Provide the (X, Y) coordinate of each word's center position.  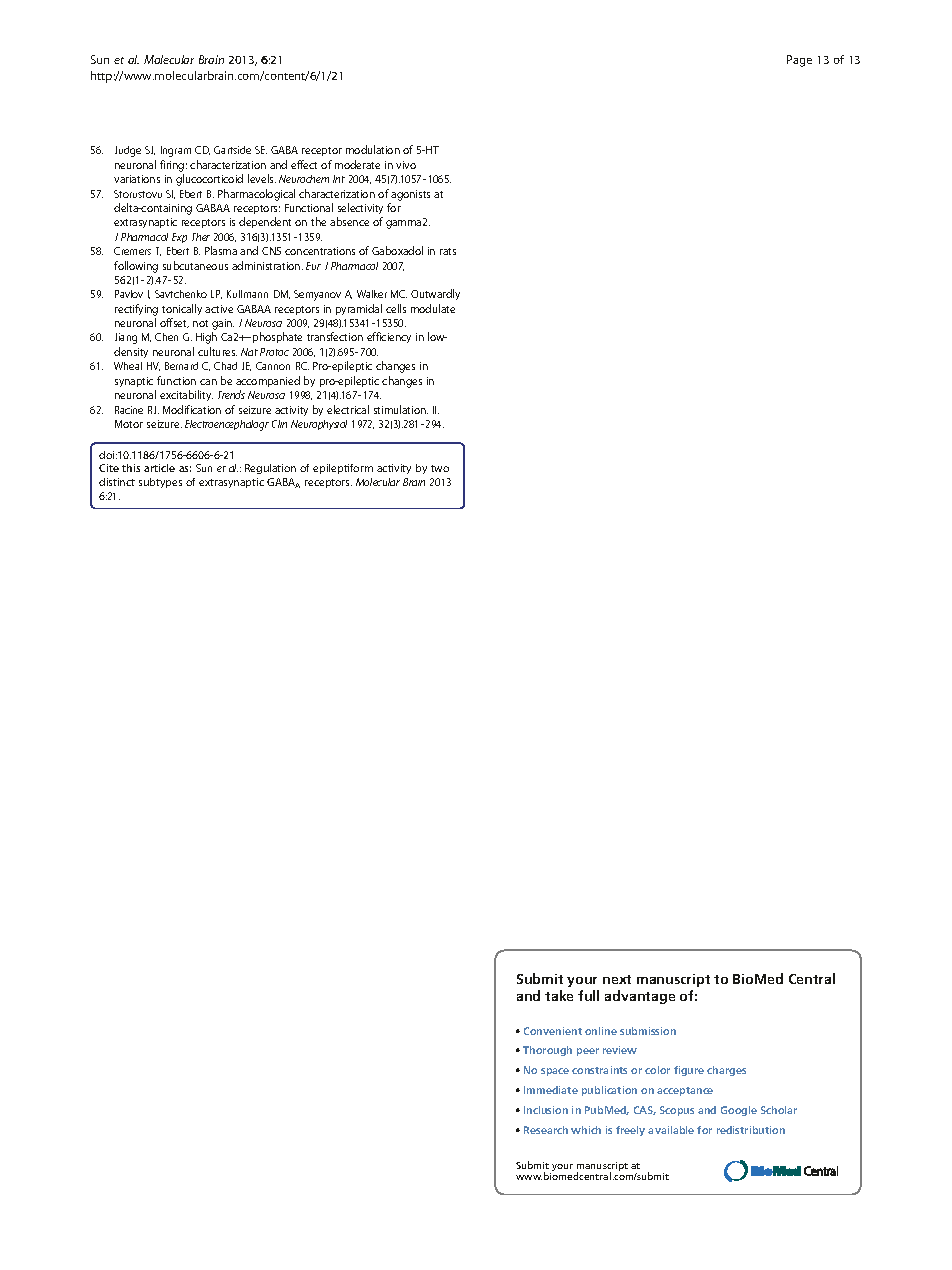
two (440, 468)
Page (799, 61)
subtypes (160, 483)
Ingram (176, 151)
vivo (406, 165)
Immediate (551, 1090)
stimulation (401, 409)
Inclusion (546, 1110)
